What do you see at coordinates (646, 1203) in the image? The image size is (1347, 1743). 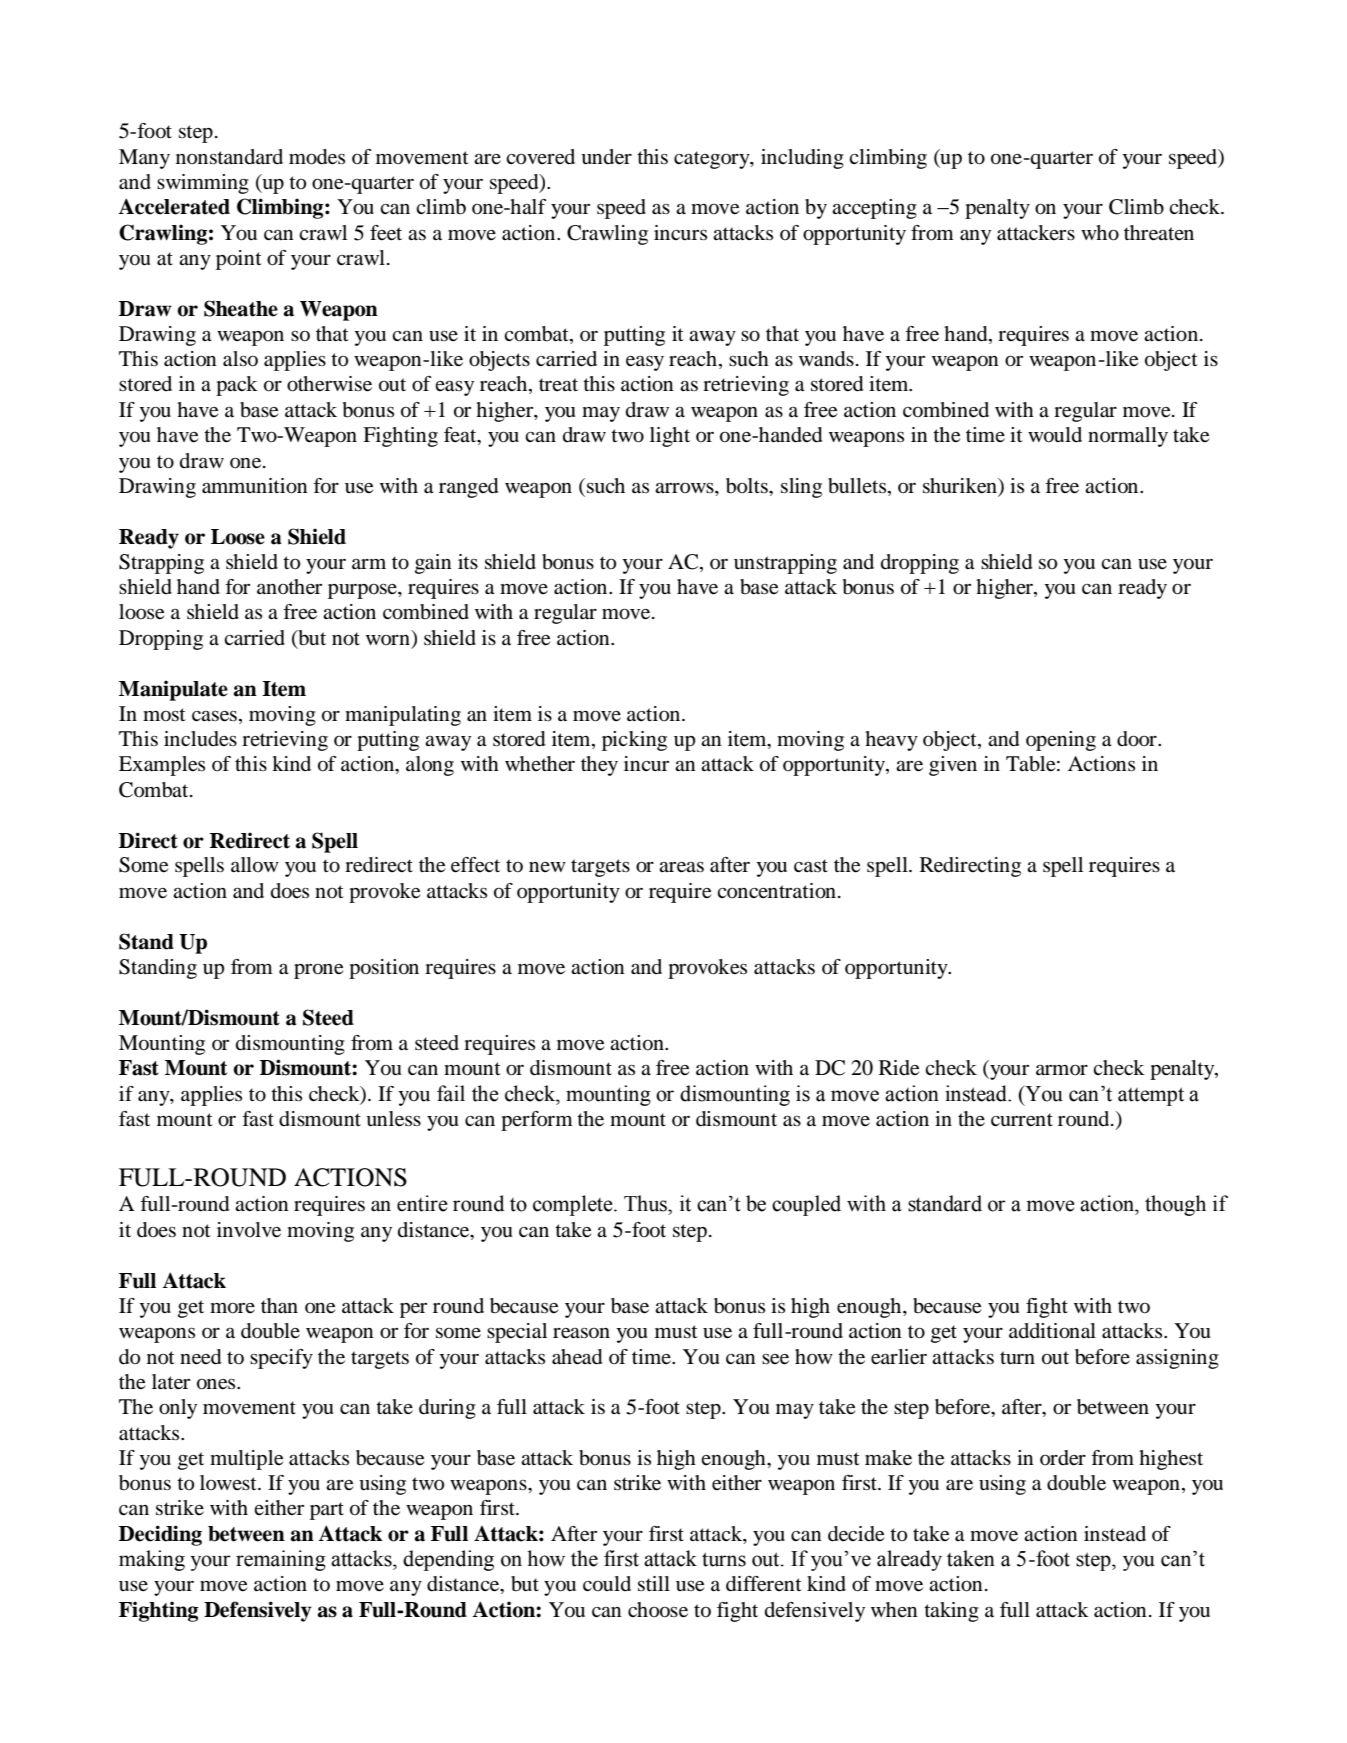 I see `Thus` at bounding box center [646, 1203].
